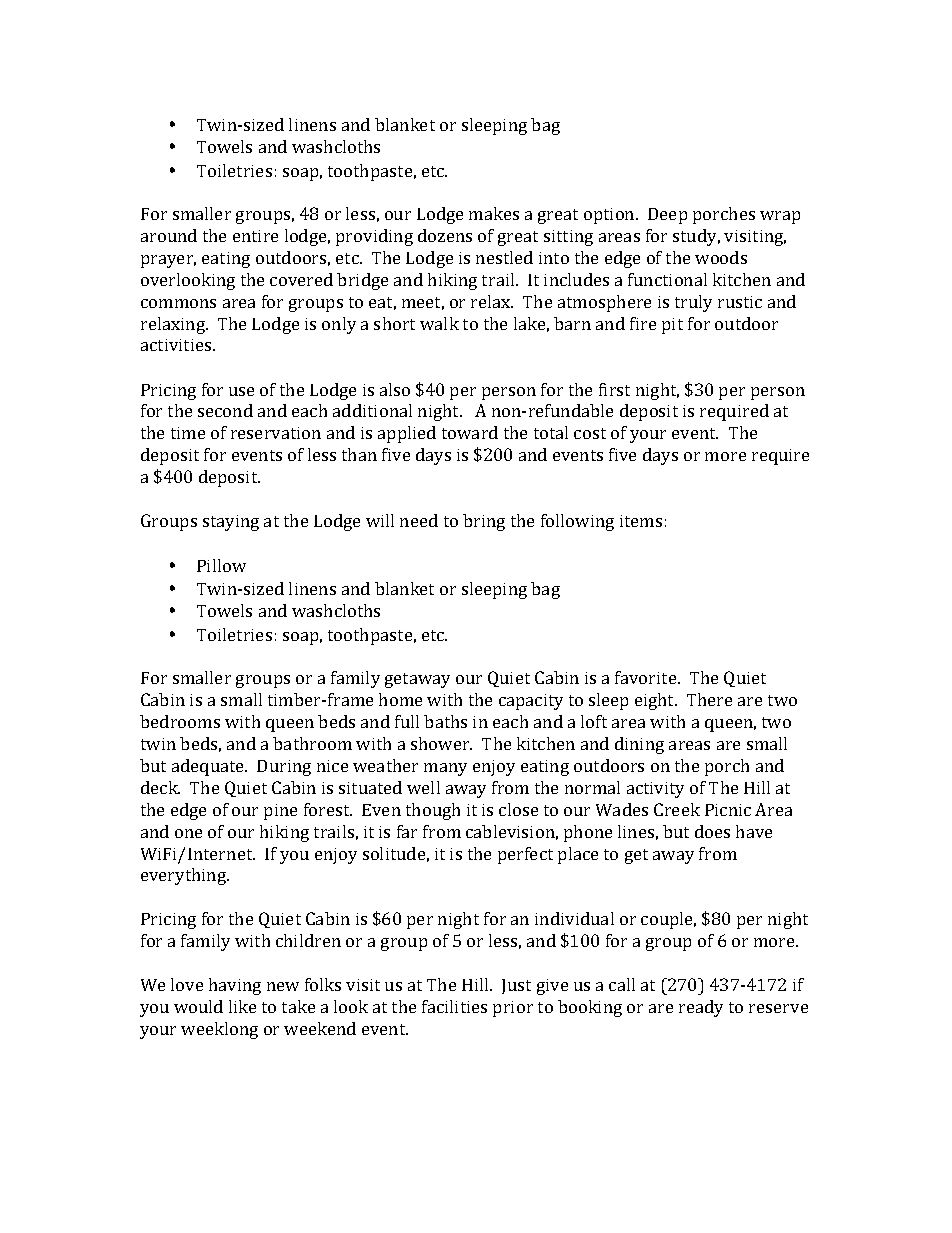  I want to click on ready, so click(701, 1008).
